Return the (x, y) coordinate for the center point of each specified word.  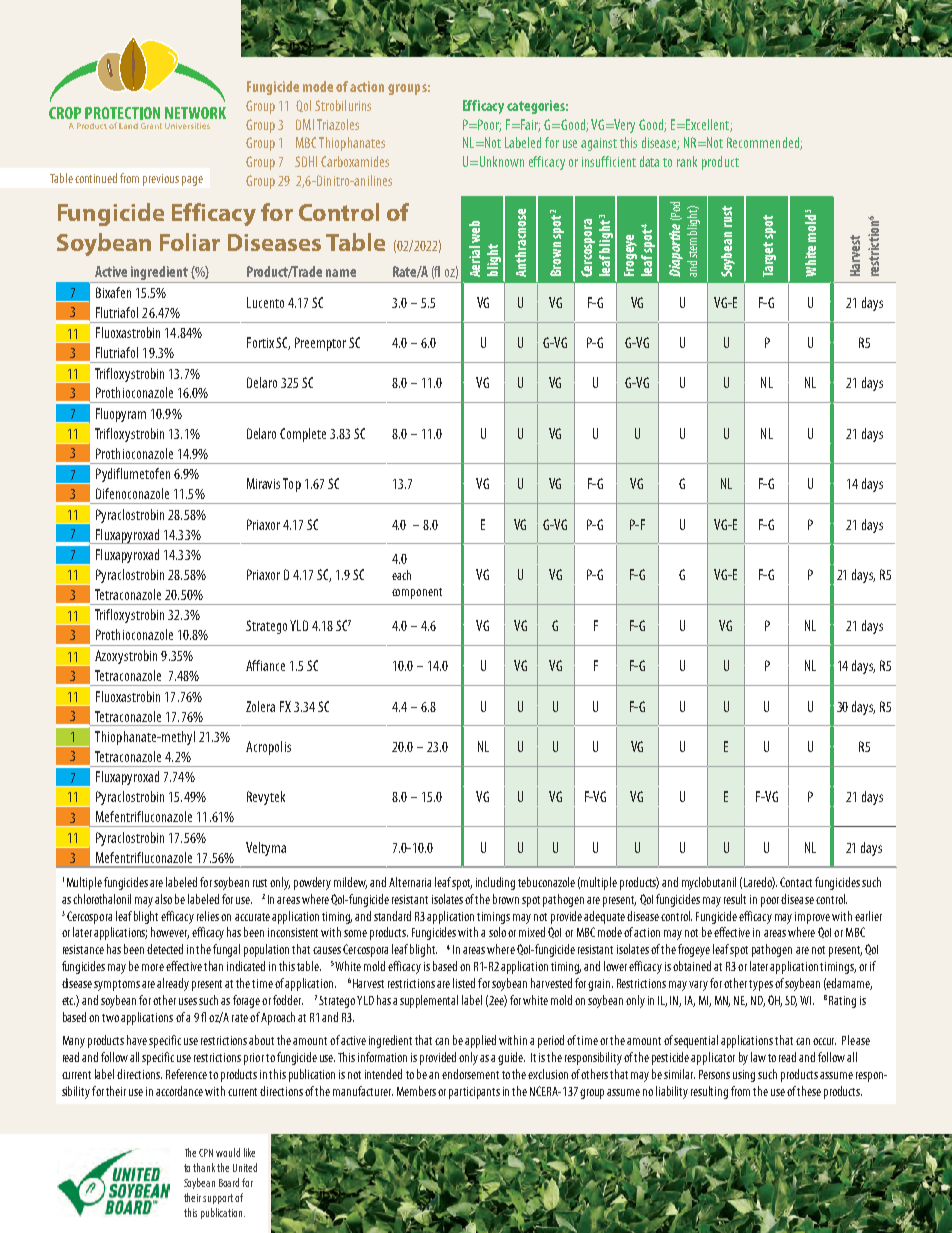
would (228, 1152)
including (495, 883)
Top (292, 485)
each (401, 575)
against (599, 144)
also (163, 899)
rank (687, 161)
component (417, 593)
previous (161, 180)
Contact (796, 882)
